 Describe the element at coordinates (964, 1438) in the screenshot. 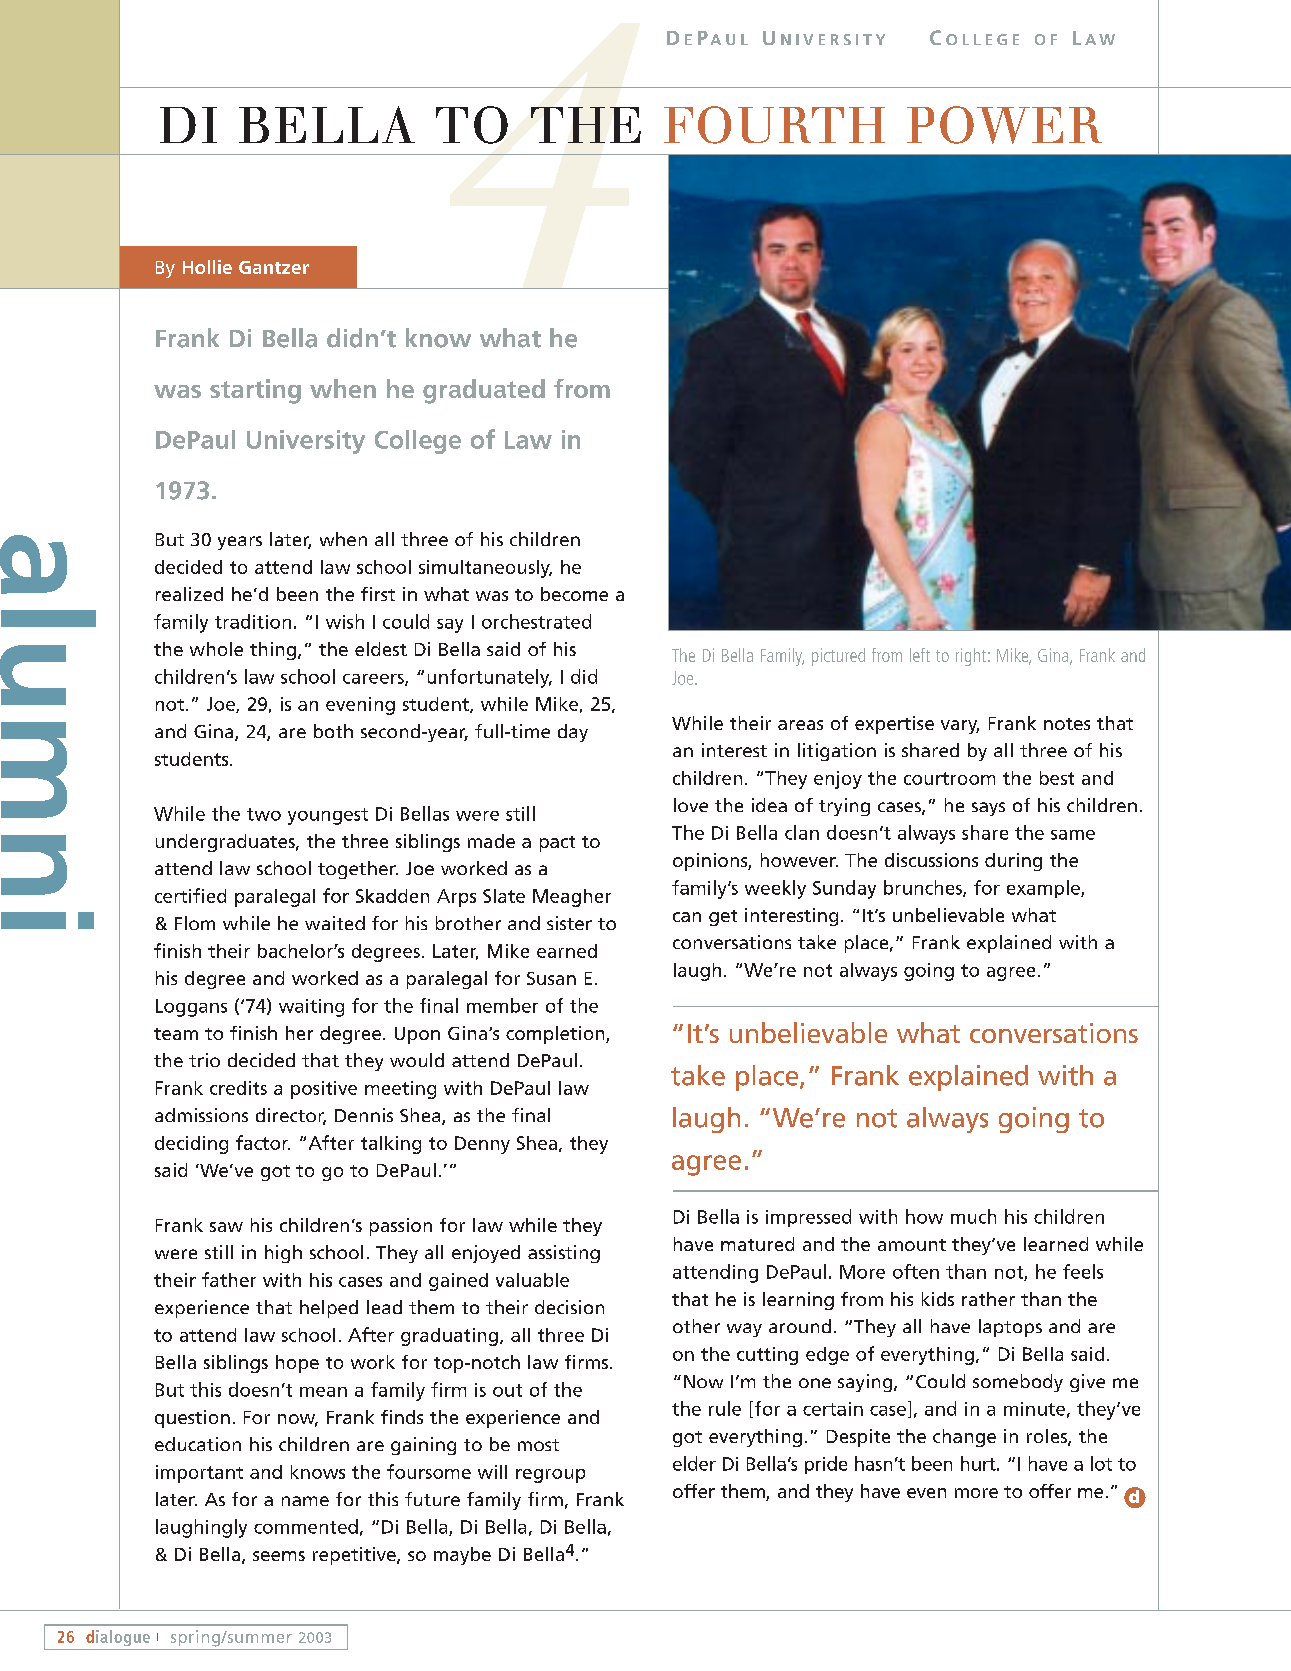

I see `change` at that location.
